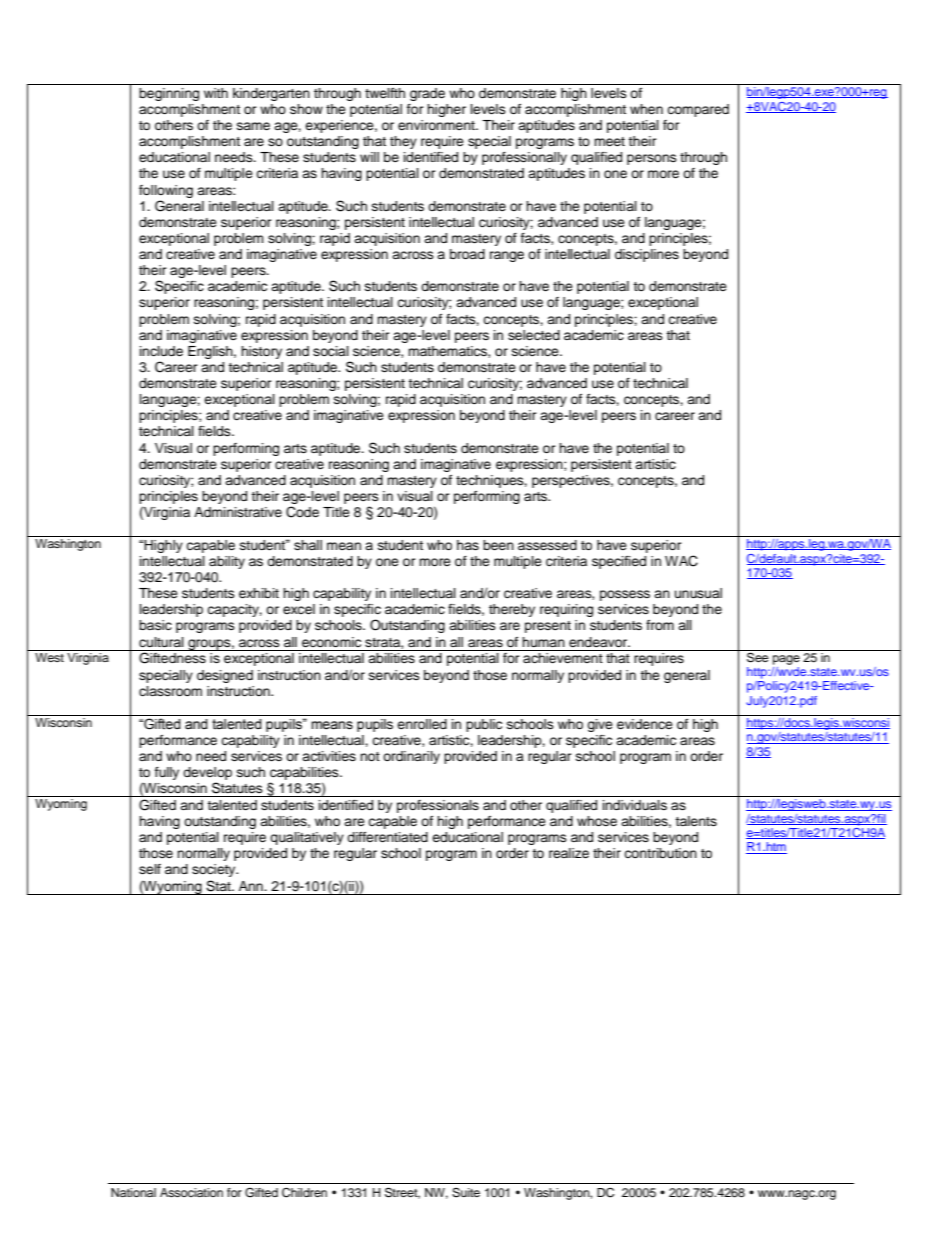  What do you see at coordinates (133, 1192) in the document?
I see `National` at bounding box center [133, 1192].
